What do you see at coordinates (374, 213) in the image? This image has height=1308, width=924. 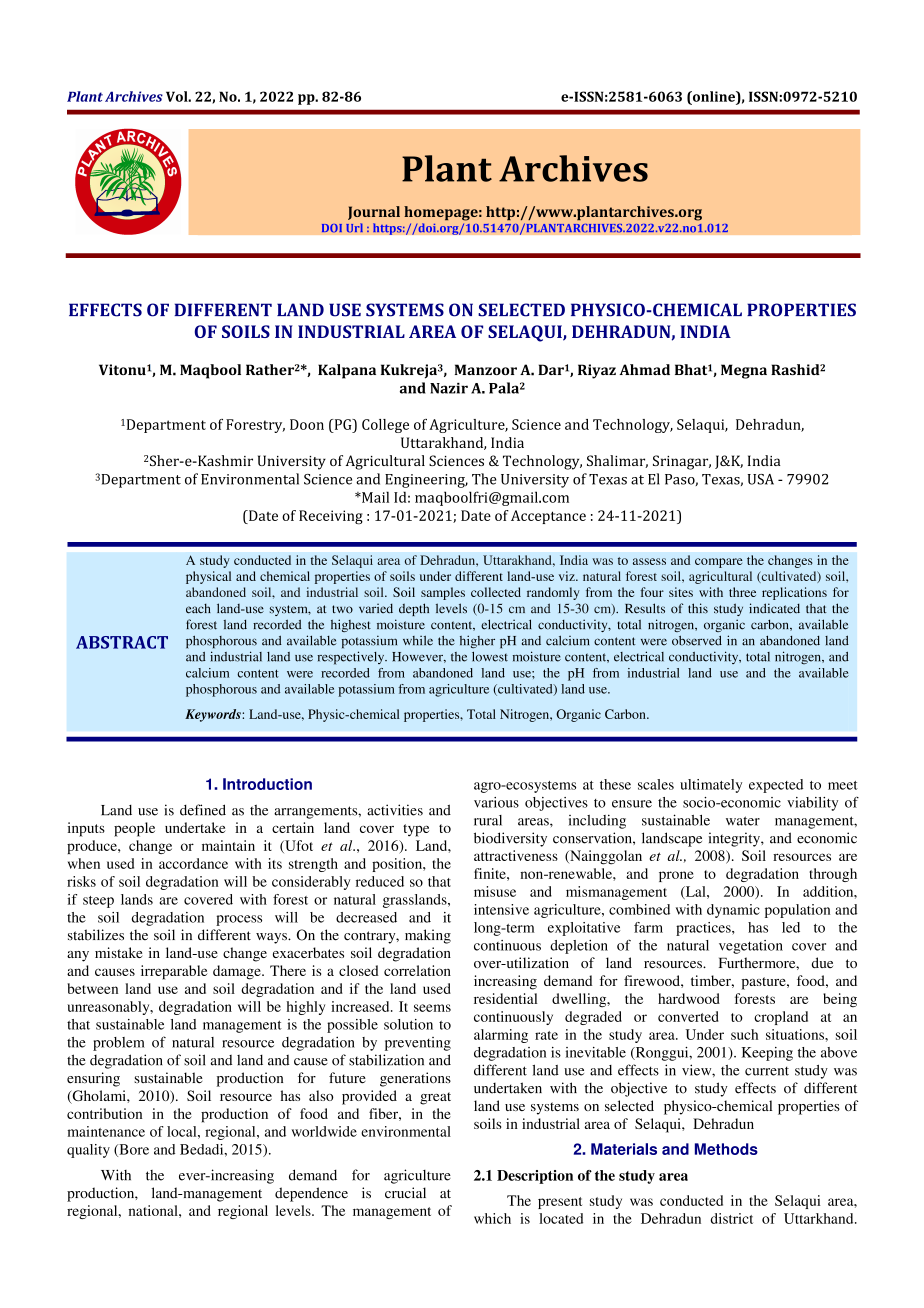 I see `Journal` at bounding box center [374, 213].
